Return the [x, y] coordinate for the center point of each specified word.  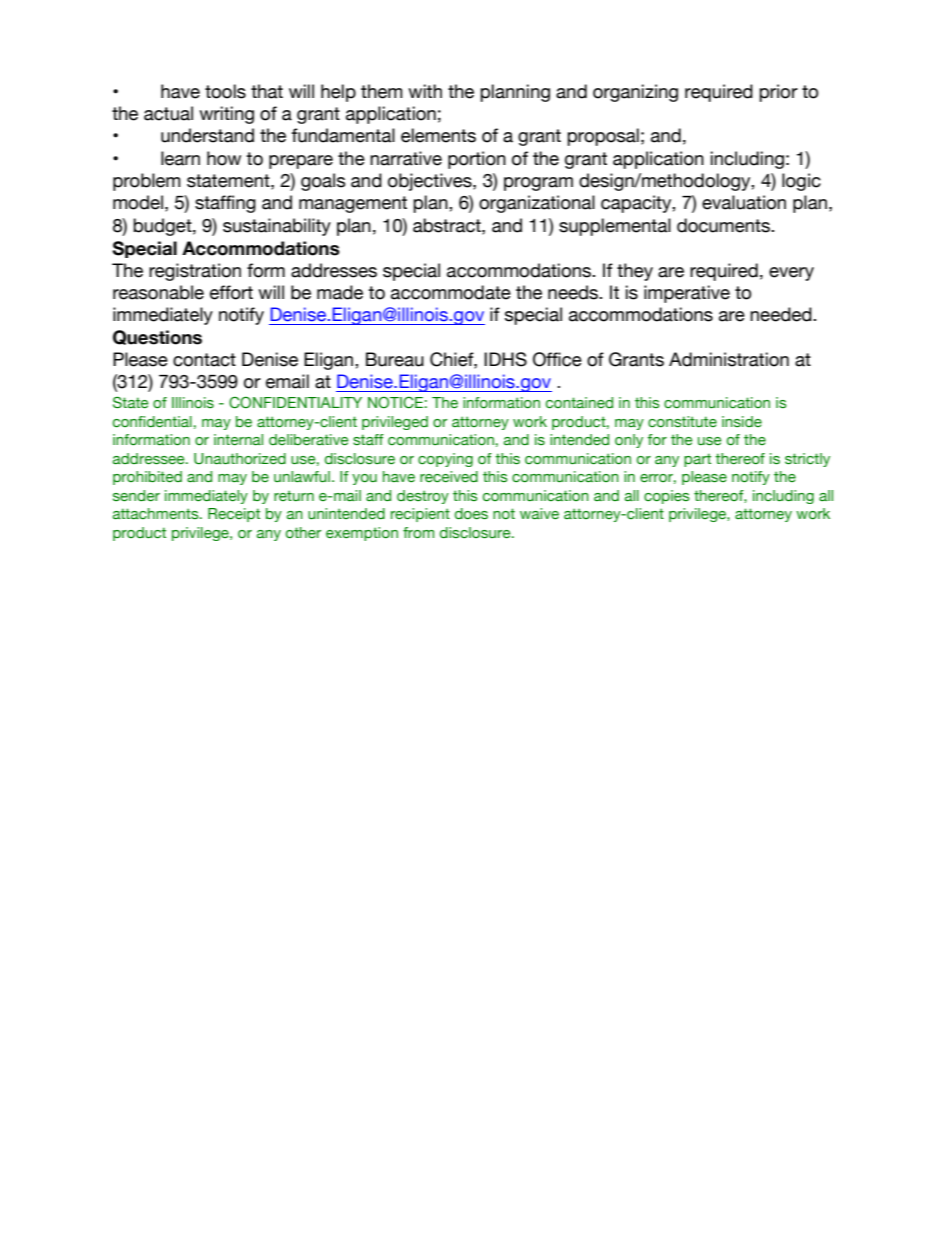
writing [226, 115]
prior [778, 93]
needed [782, 314]
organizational [537, 204]
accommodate [451, 292]
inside [742, 421]
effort [231, 292]
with [425, 91]
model [138, 202]
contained [579, 403]
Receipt [234, 515]
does [471, 514]
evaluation [744, 202]
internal [238, 440]
